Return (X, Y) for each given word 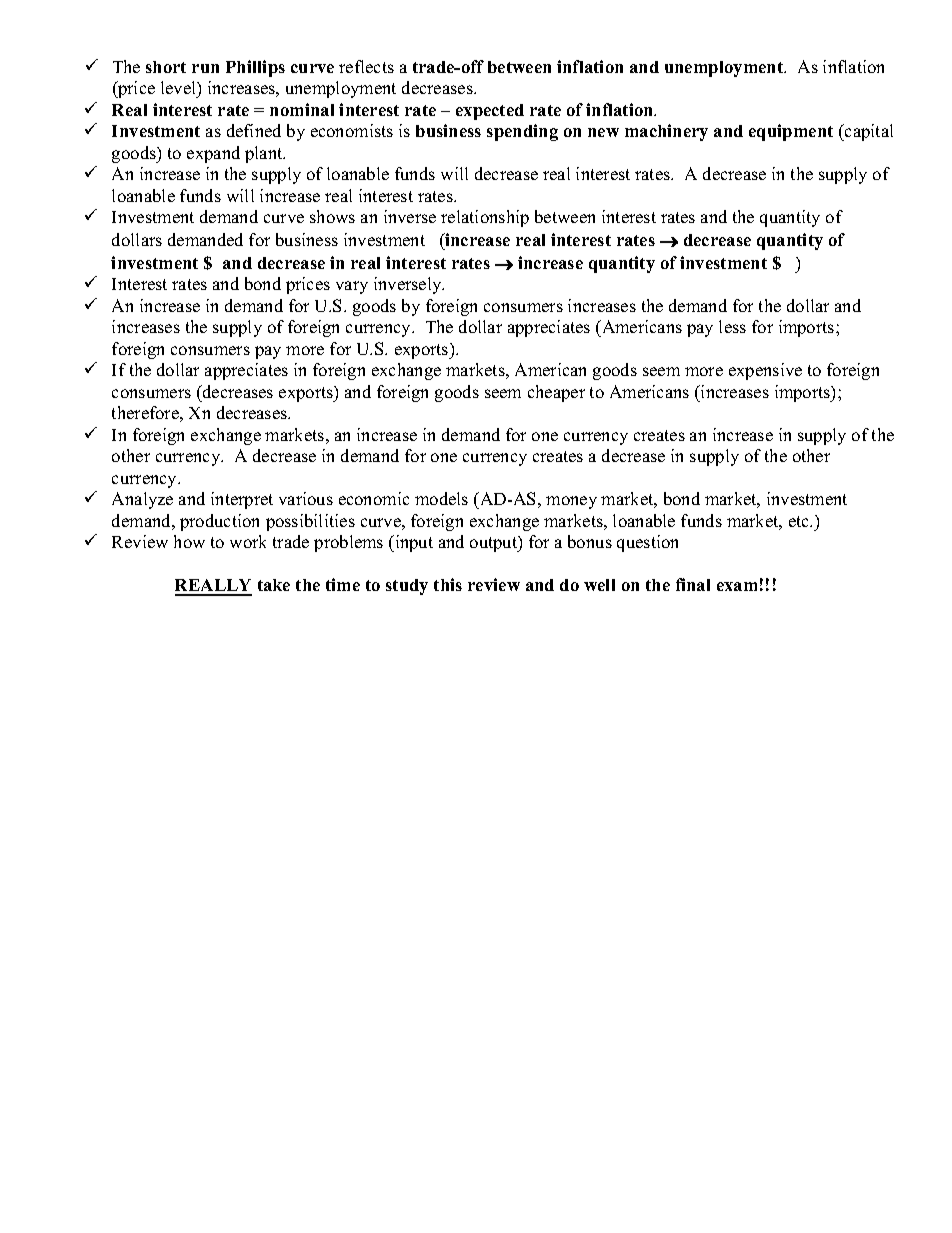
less (732, 326)
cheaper (556, 393)
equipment (791, 132)
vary (352, 287)
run (205, 68)
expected (490, 112)
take (274, 585)
